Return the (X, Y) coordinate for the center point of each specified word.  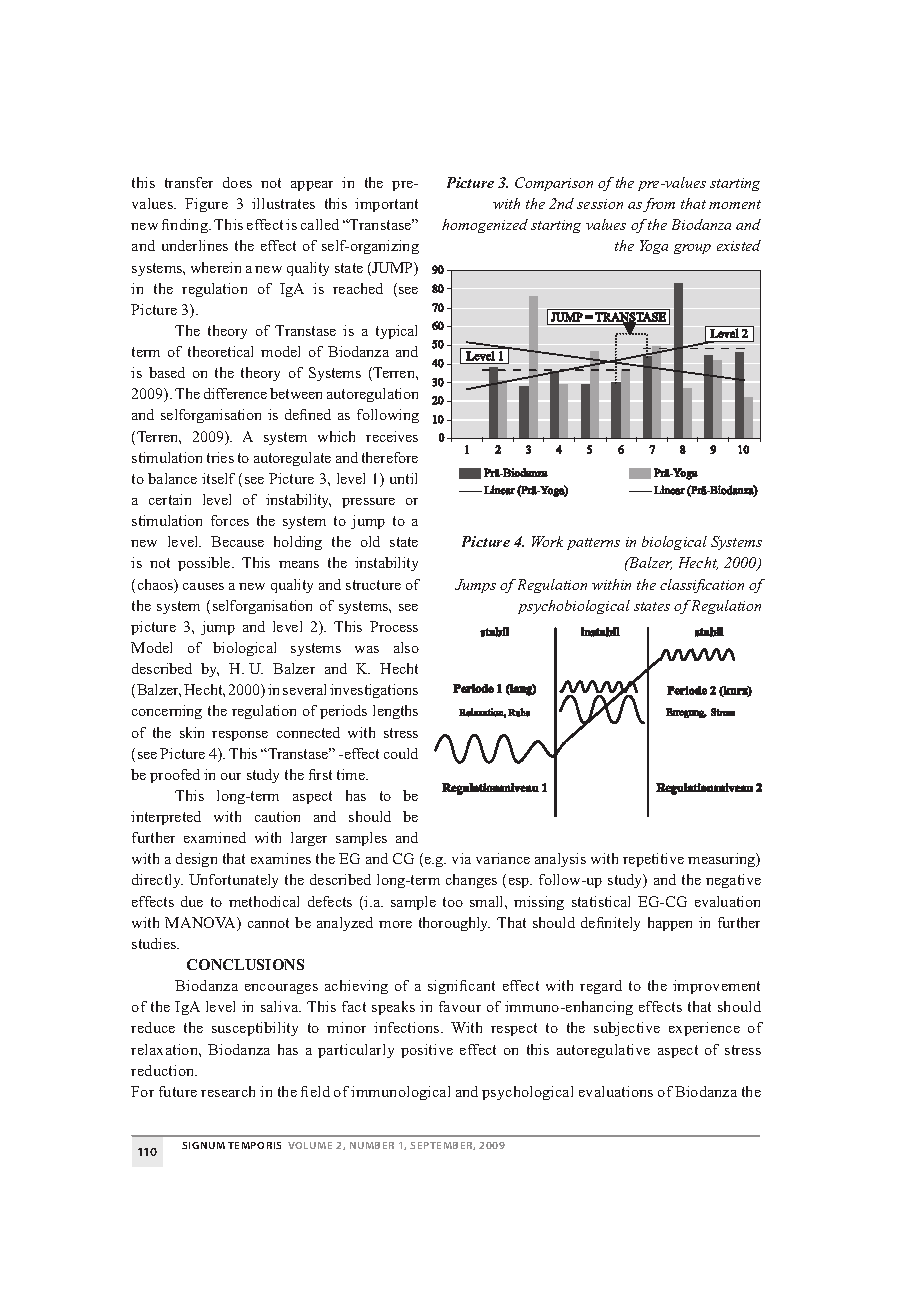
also (406, 647)
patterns (593, 544)
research (228, 1091)
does (237, 182)
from (659, 205)
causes (203, 586)
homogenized (485, 226)
